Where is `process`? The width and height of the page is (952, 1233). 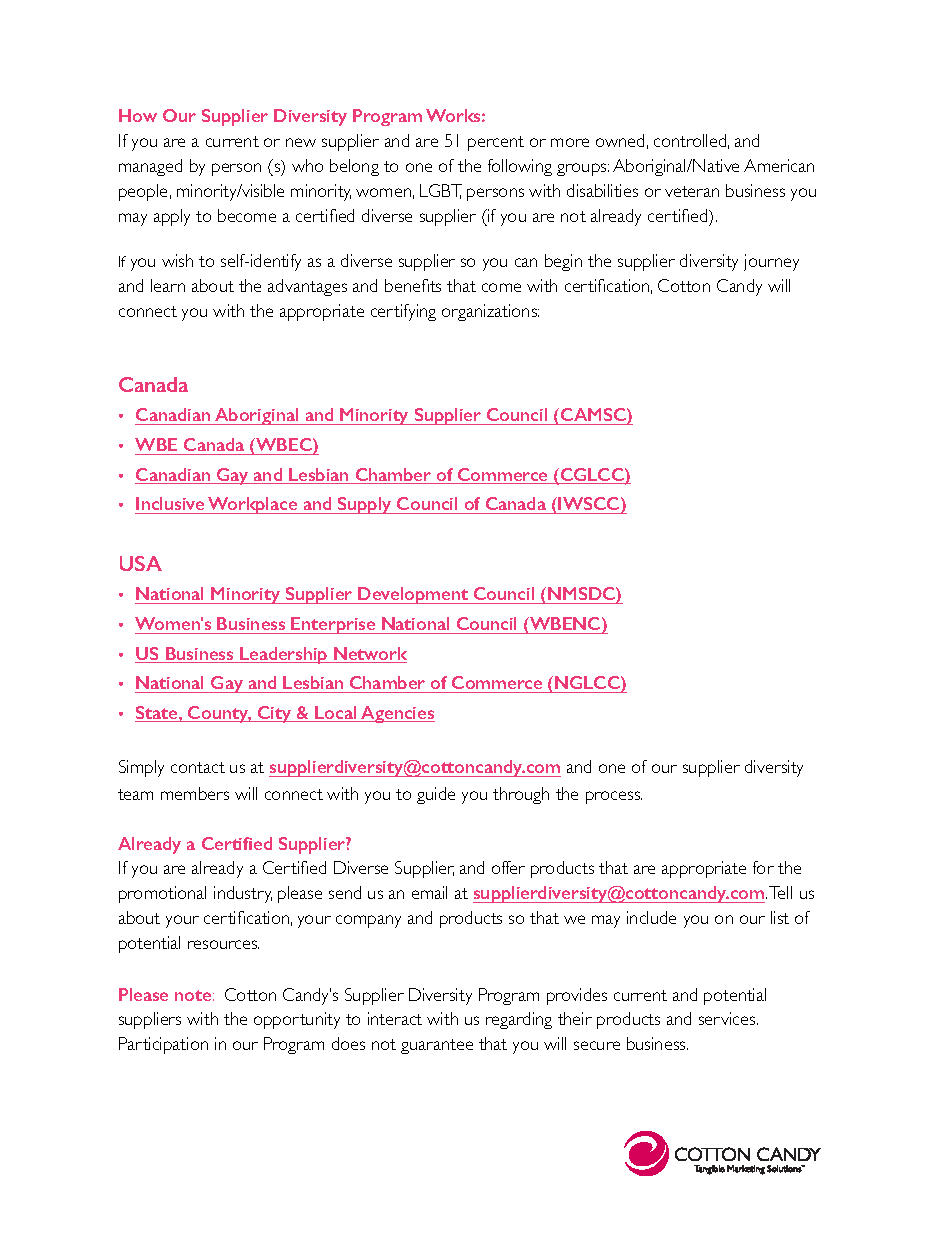 process is located at coordinates (614, 797).
